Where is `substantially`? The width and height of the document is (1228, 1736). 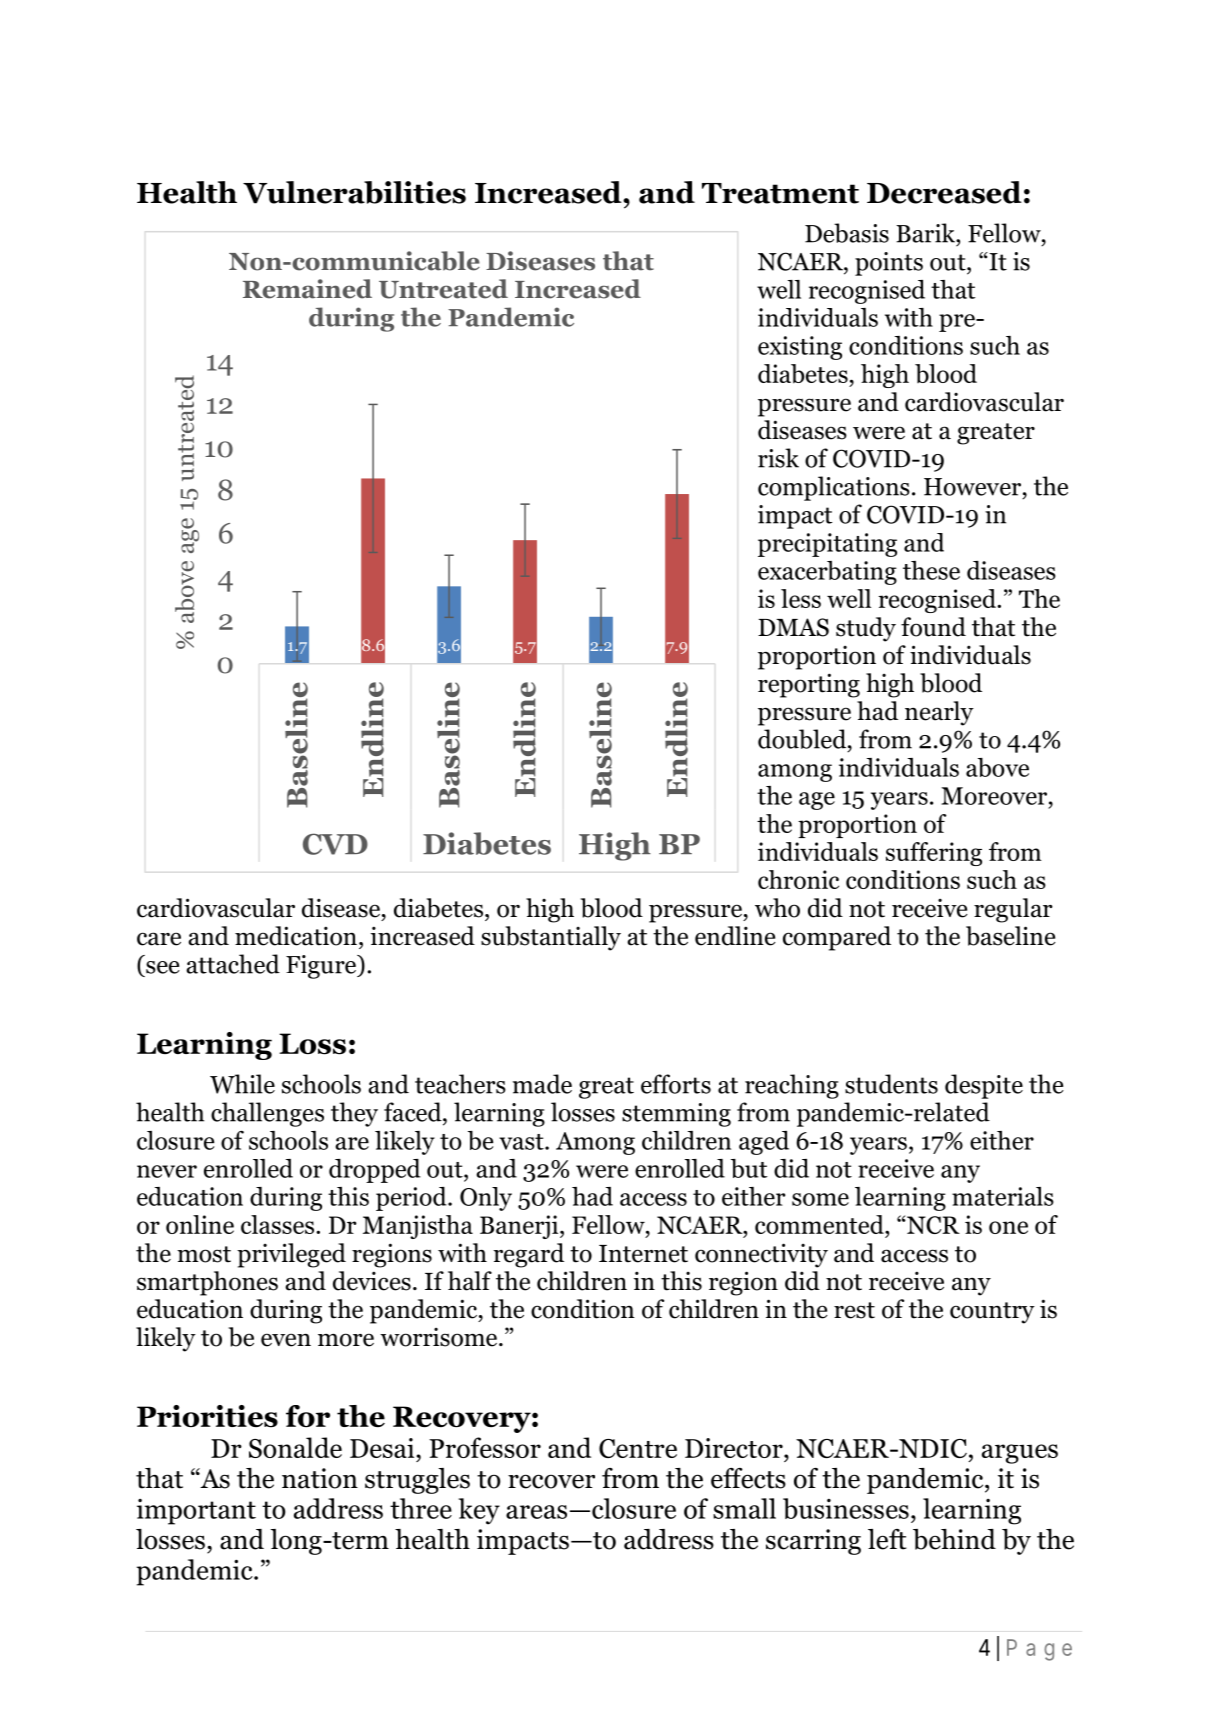
substantially is located at coordinates (551, 938).
